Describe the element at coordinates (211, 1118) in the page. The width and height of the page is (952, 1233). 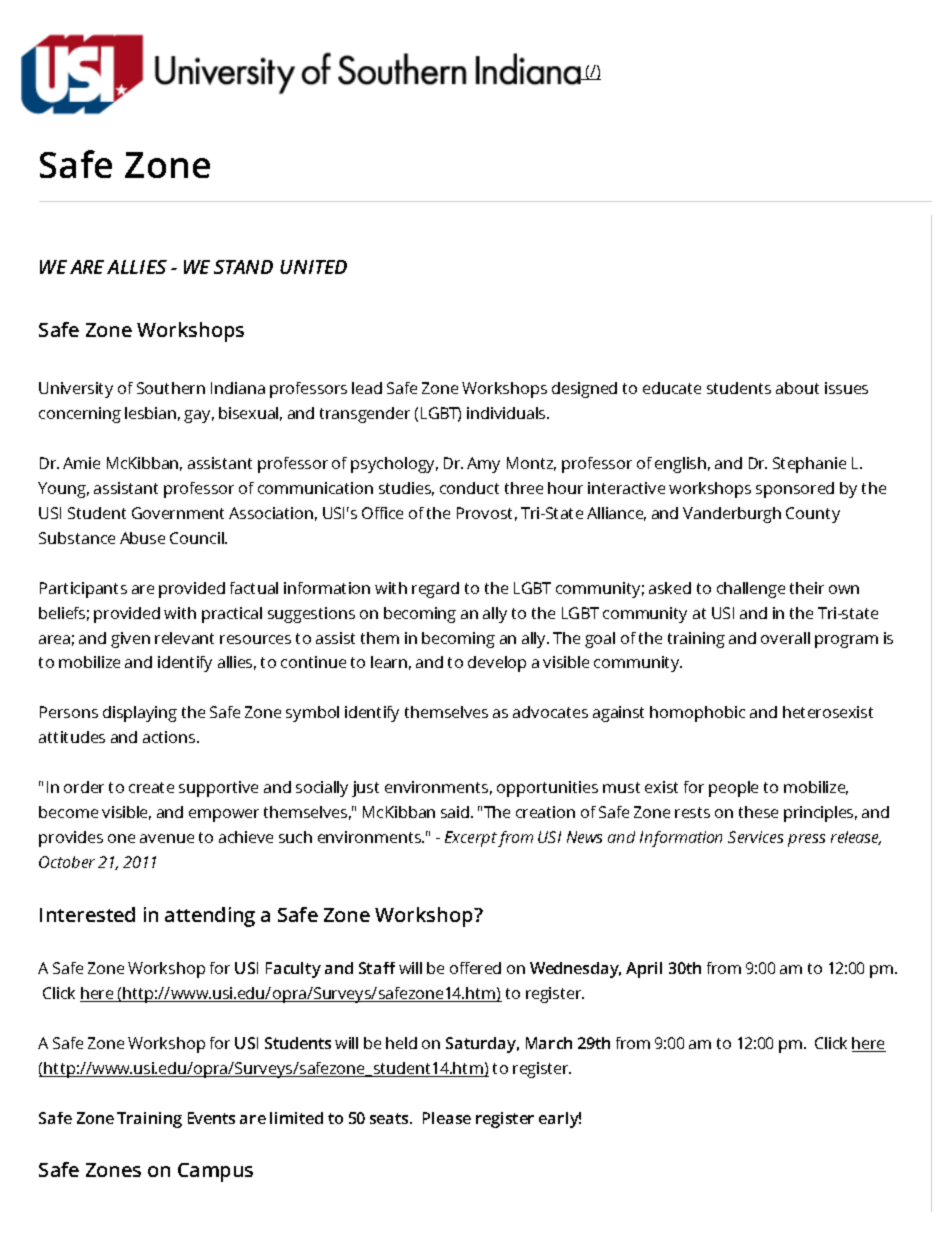
I see `Events` at that location.
